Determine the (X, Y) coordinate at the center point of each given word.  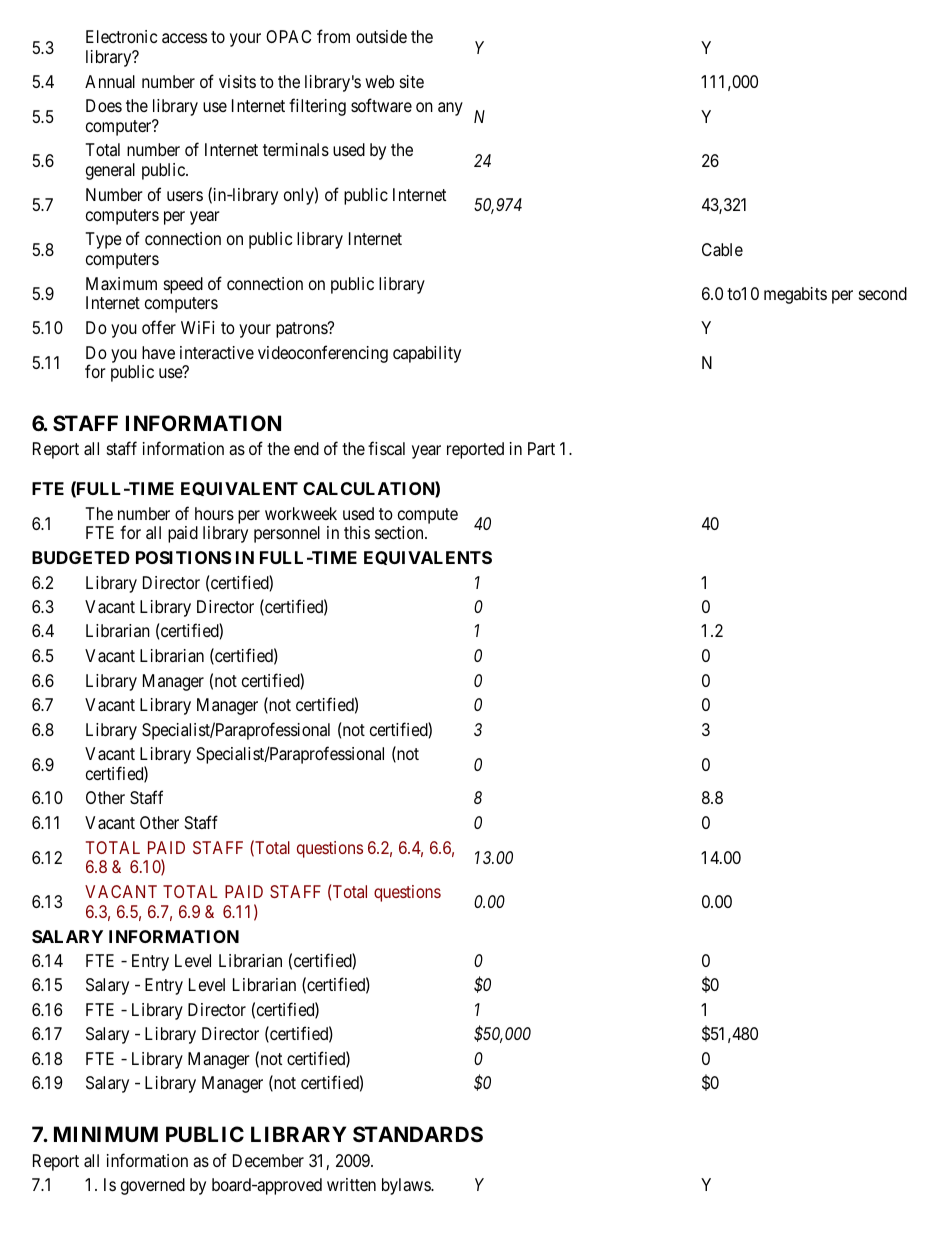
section (400, 532)
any (450, 109)
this (357, 532)
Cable (722, 249)
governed (153, 1186)
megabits (795, 295)
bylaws (407, 1186)
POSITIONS (183, 557)
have (158, 352)
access (184, 38)
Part (541, 448)
